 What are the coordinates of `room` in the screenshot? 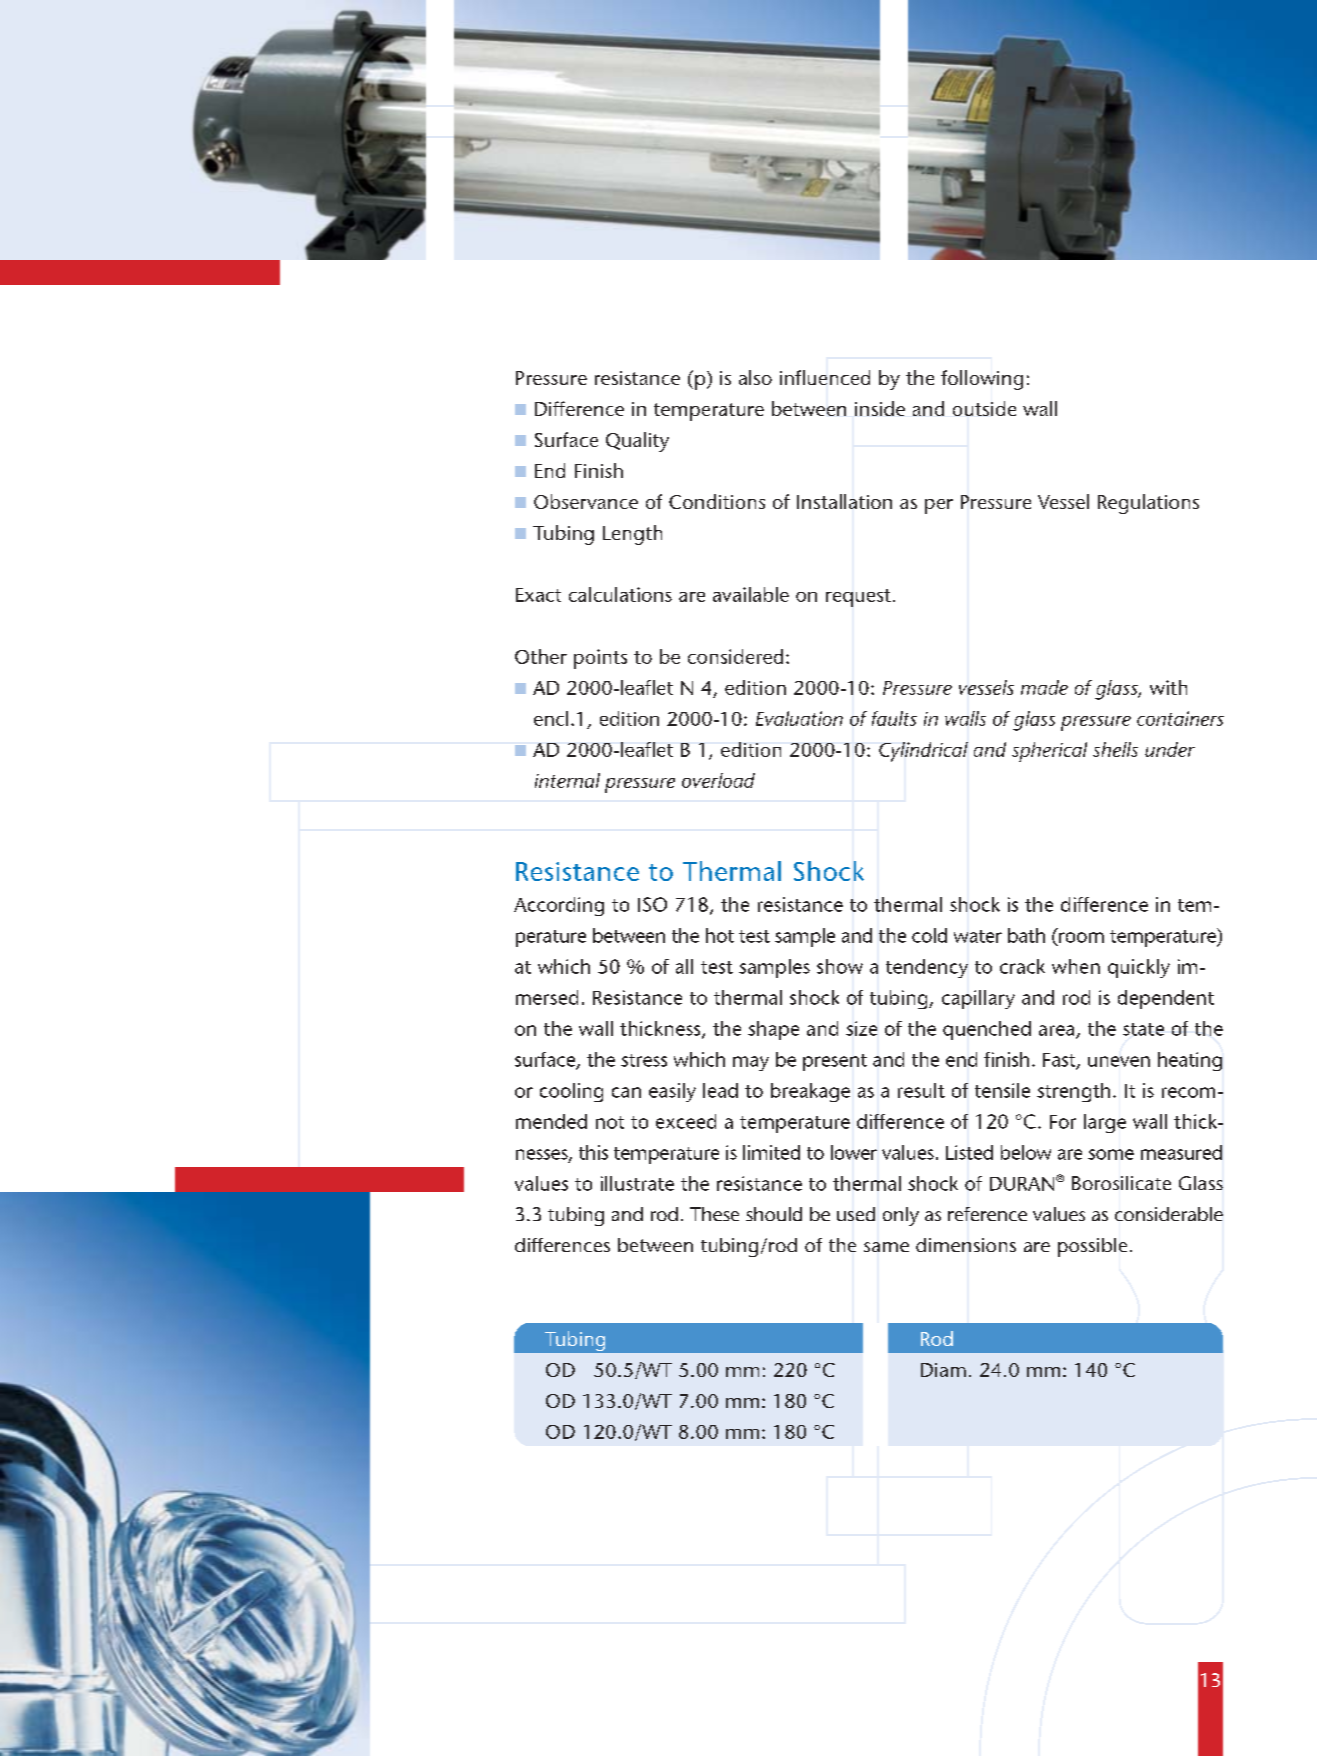 It's located at (1081, 937).
